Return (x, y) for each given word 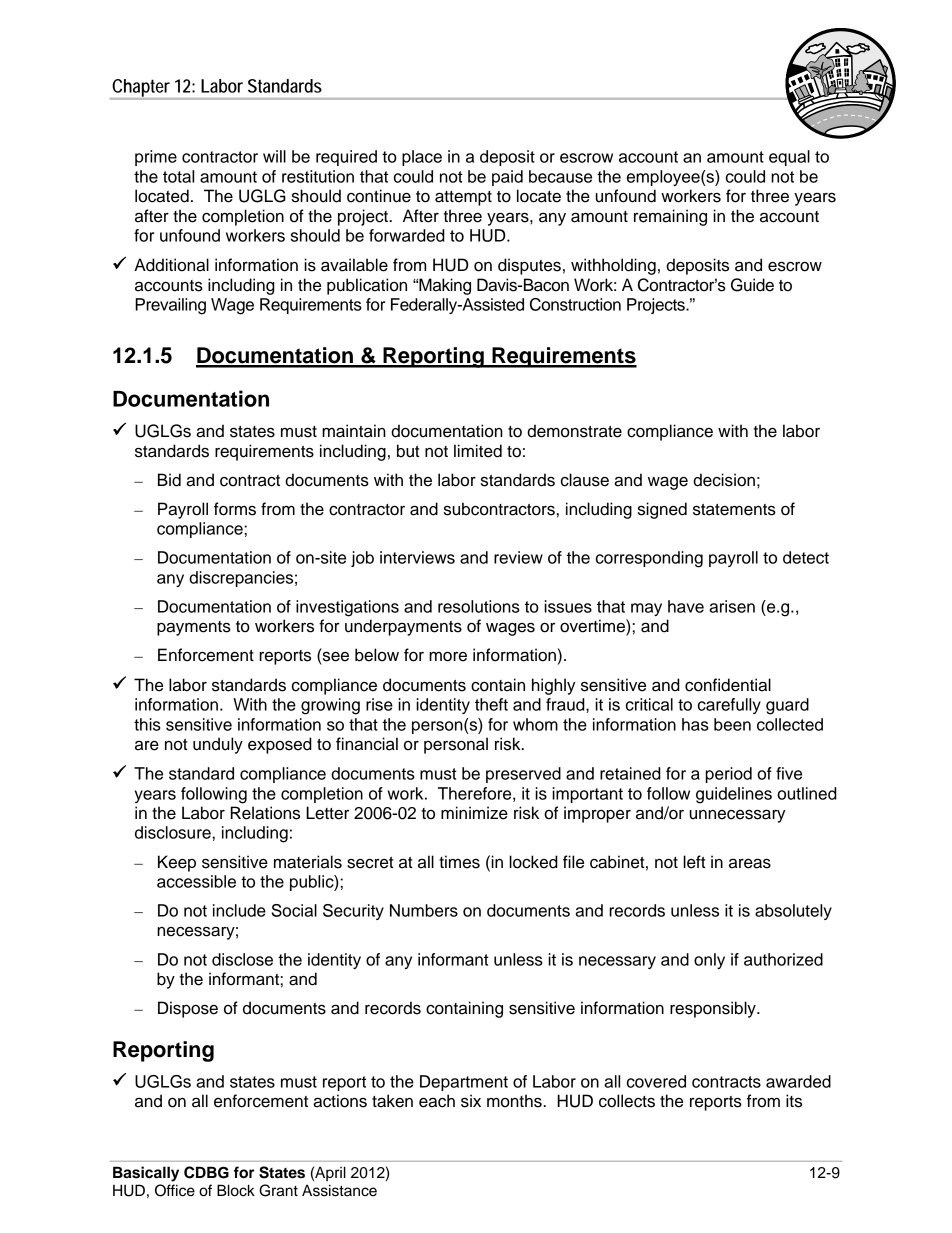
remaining (670, 217)
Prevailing (170, 306)
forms (235, 509)
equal (789, 158)
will (274, 156)
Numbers (424, 910)
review (518, 557)
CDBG (206, 1172)
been (732, 724)
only (709, 961)
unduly (218, 745)
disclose (242, 959)
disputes (529, 266)
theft (491, 704)
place (422, 158)
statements (734, 510)
